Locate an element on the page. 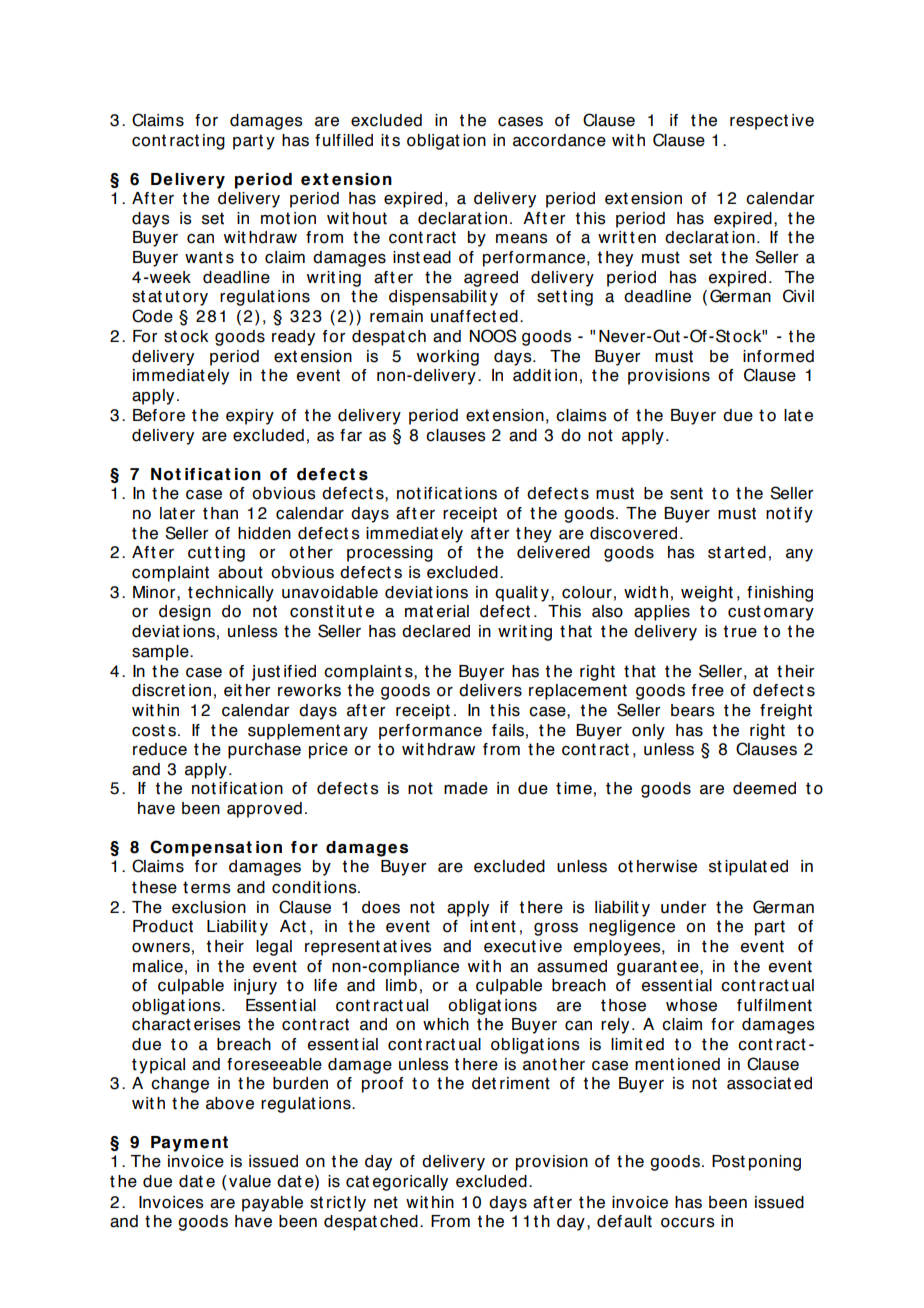 This page has width=924, height=1308. delivers is located at coordinates (490, 690).
